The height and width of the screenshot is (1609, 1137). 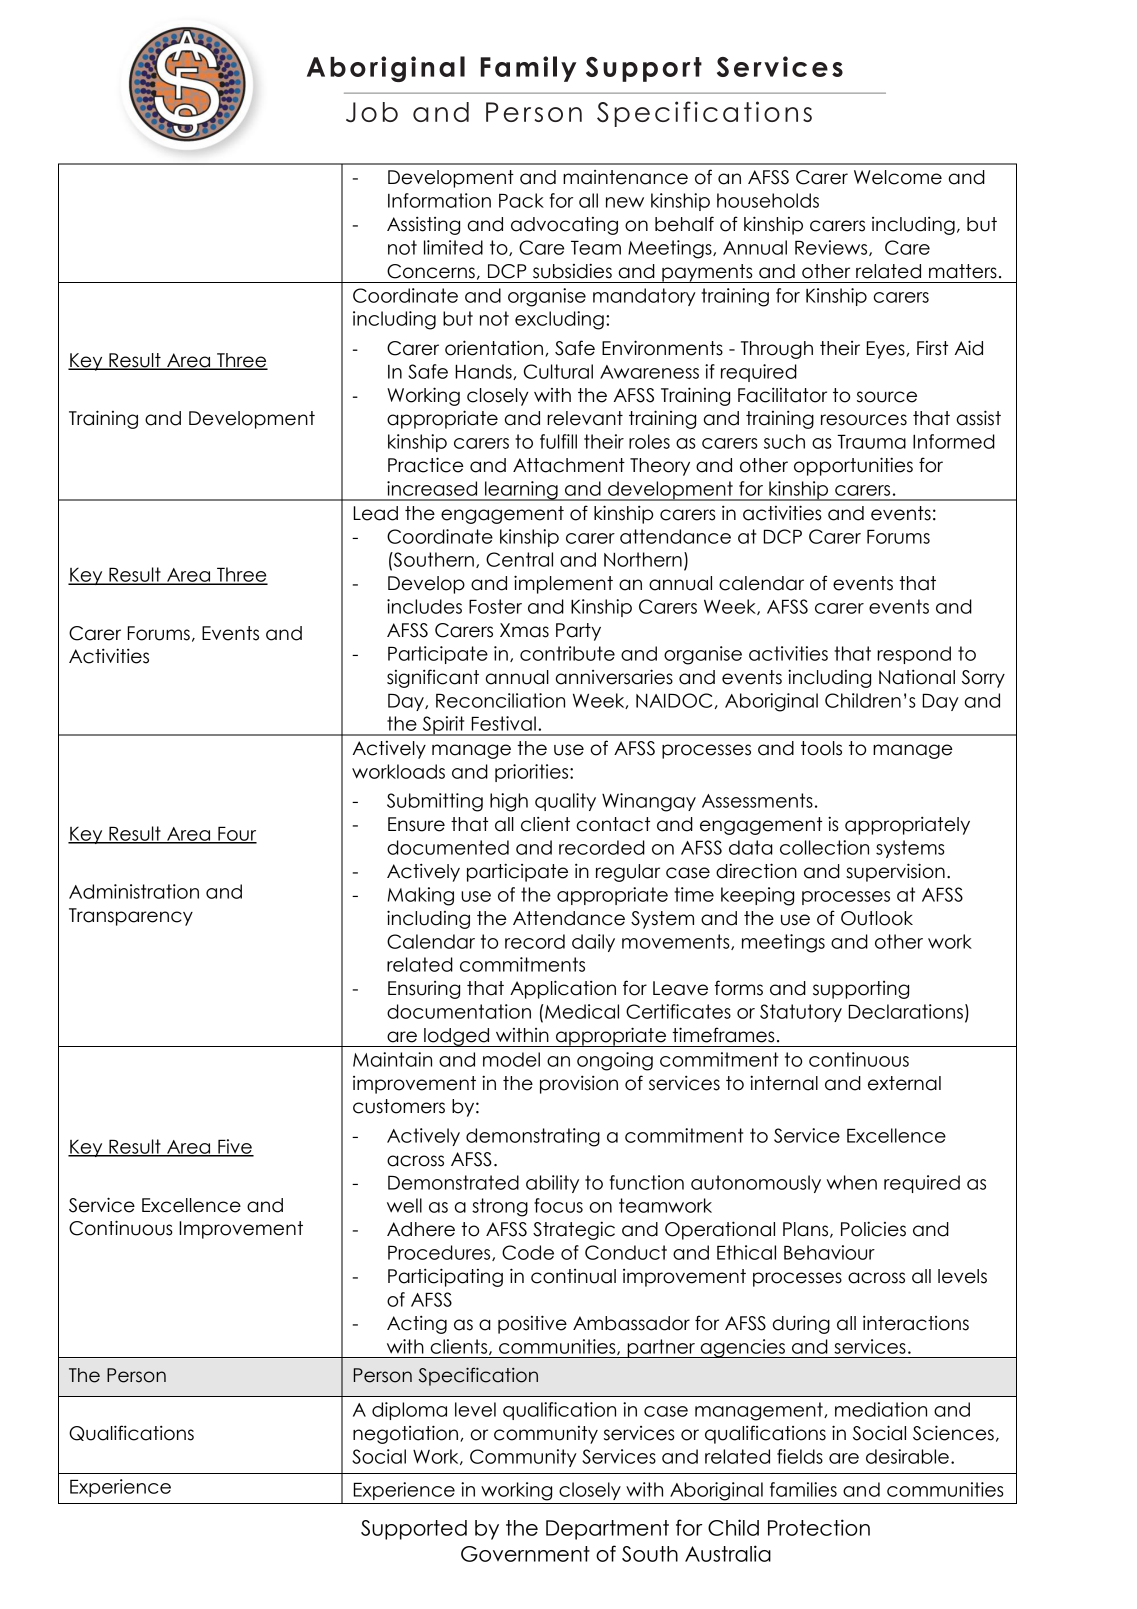 I want to click on Information, so click(x=439, y=200).
